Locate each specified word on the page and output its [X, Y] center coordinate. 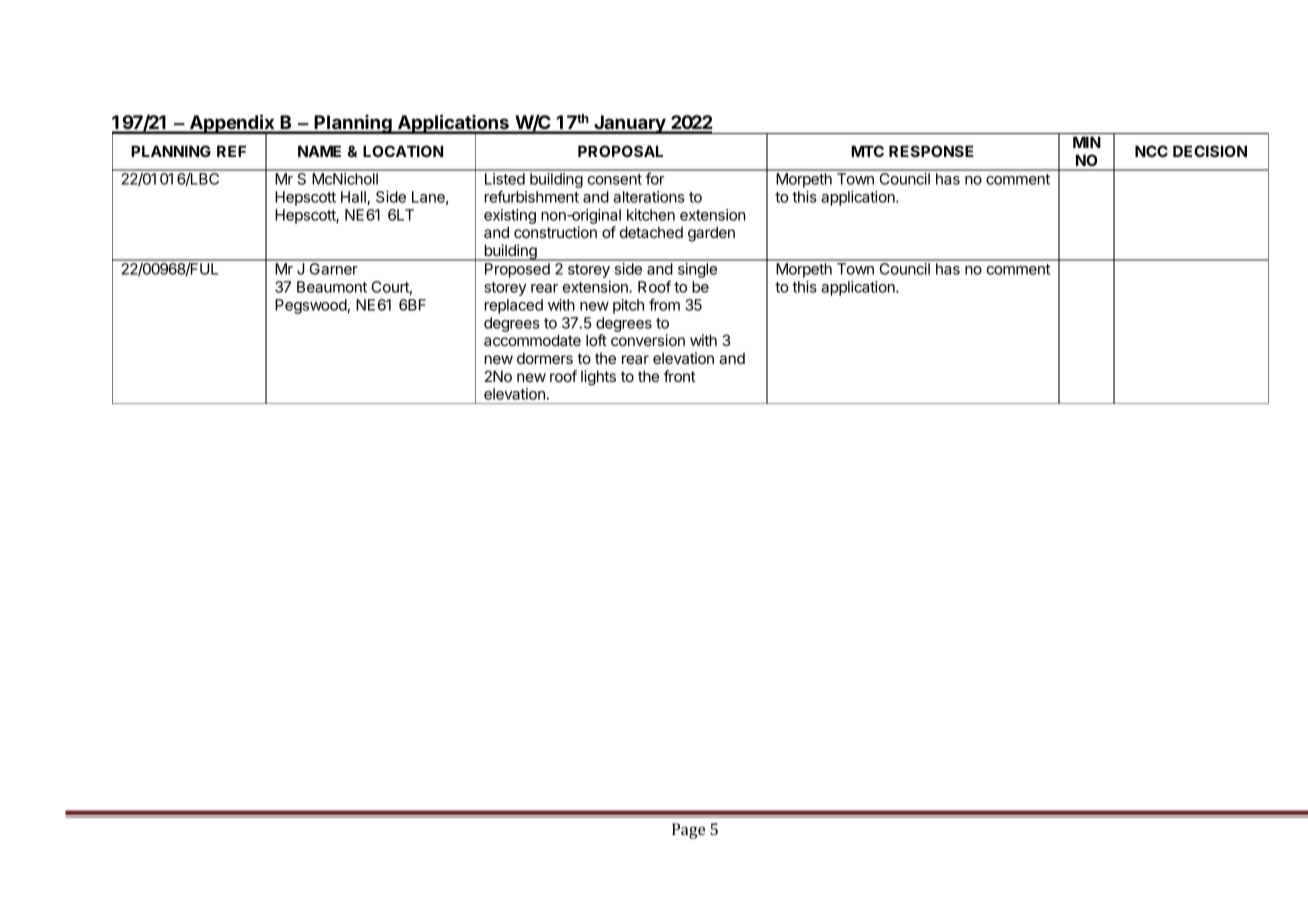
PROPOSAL [620, 151]
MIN [1087, 142]
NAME [319, 151]
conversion [648, 340]
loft [596, 340]
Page [688, 831]
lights [598, 378]
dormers [545, 358]
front [680, 376]
